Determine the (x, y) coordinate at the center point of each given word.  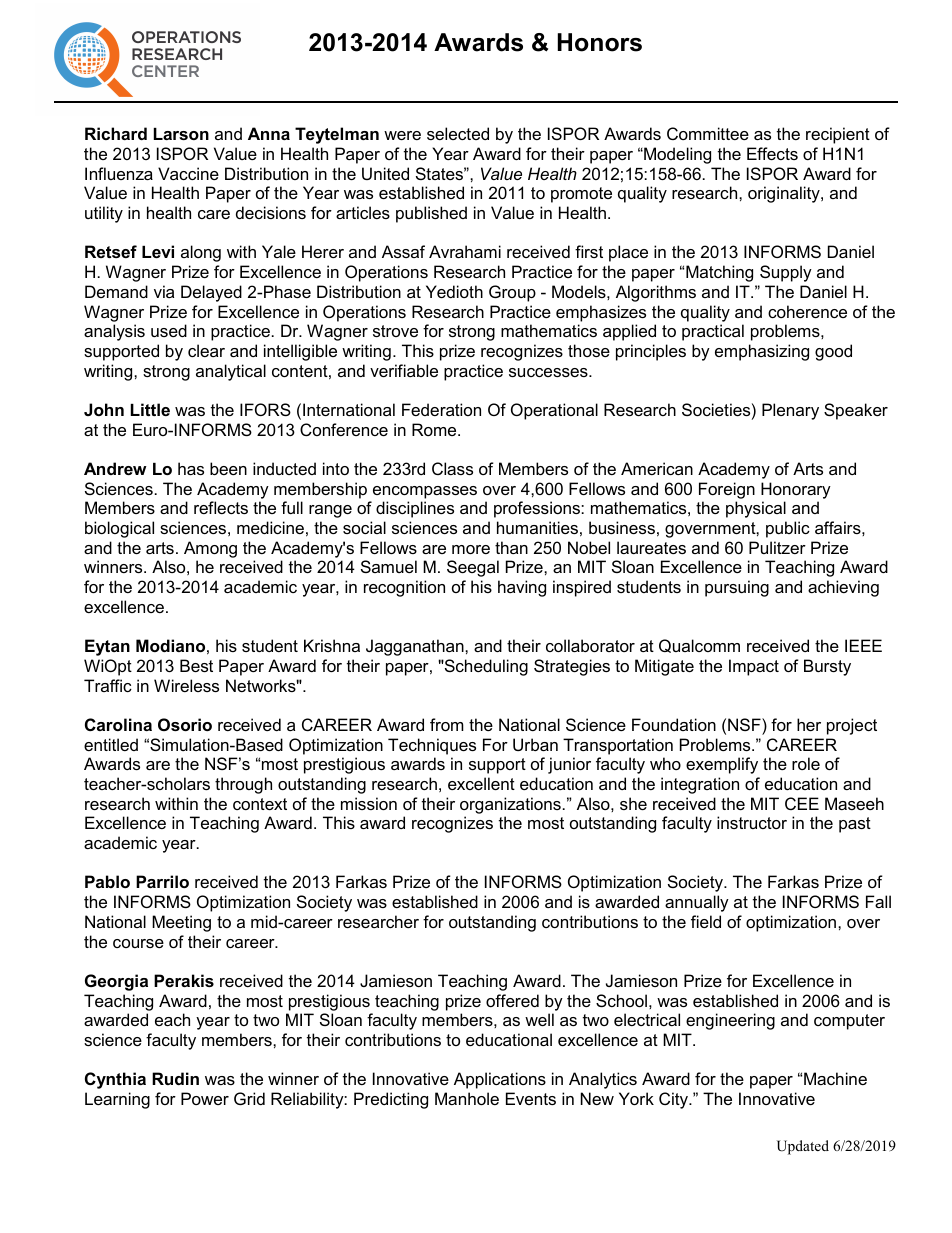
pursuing (737, 588)
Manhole (467, 1098)
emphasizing (762, 352)
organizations (510, 805)
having (522, 588)
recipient (838, 135)
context (260, 804)
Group (512, 293)
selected (458, 133)
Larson (181, 134)
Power (205, 1098)
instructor (752, 822)
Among (210, 549)
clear (206, 350)
